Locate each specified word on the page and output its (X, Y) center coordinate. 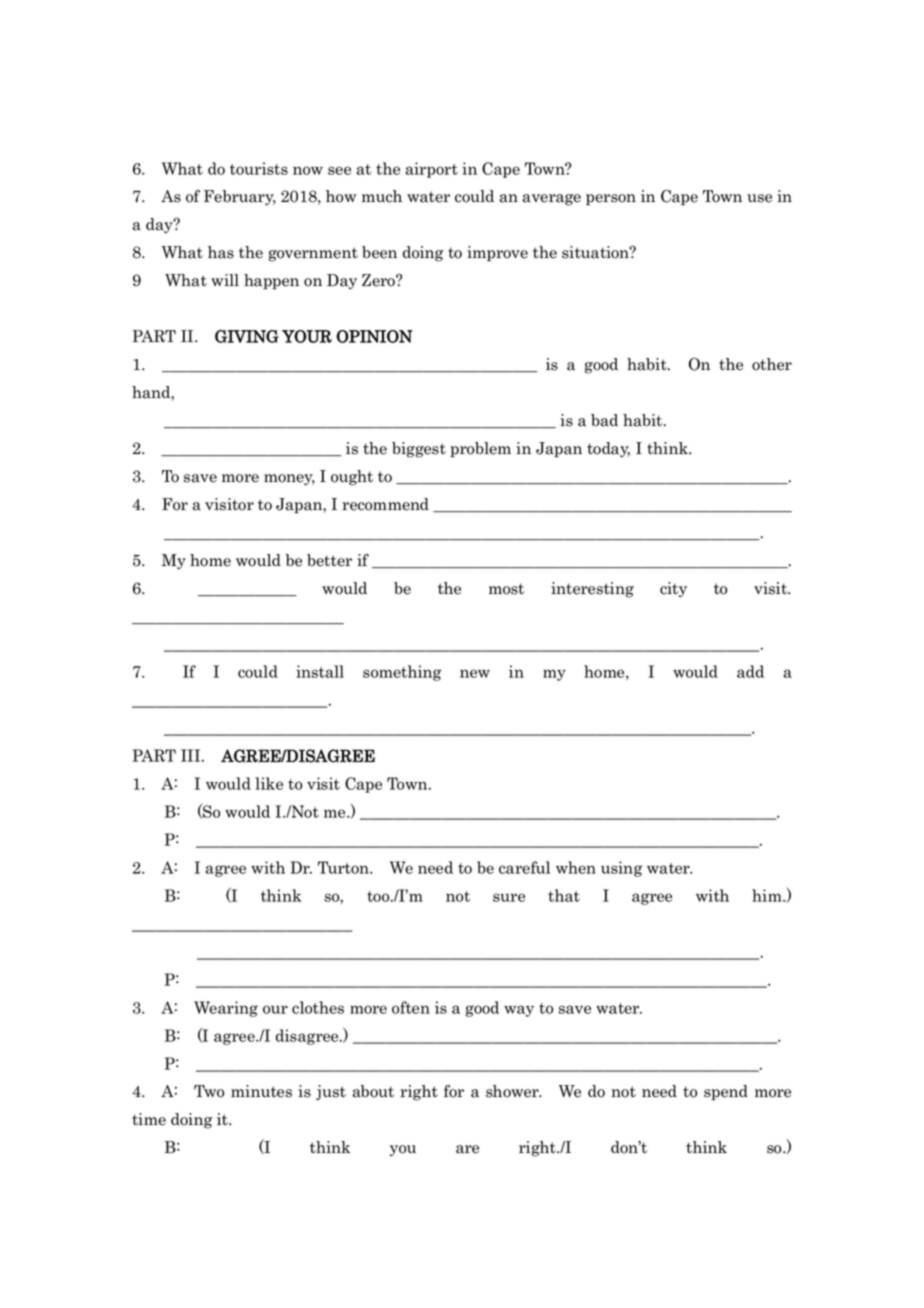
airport (432, 170)
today (608, 450)
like (269, 783)
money (289, 480)
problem (480, 450)
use (759, 198)
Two (209, 1091)
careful (524, 867)
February (240, 198)
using (621, 869)
